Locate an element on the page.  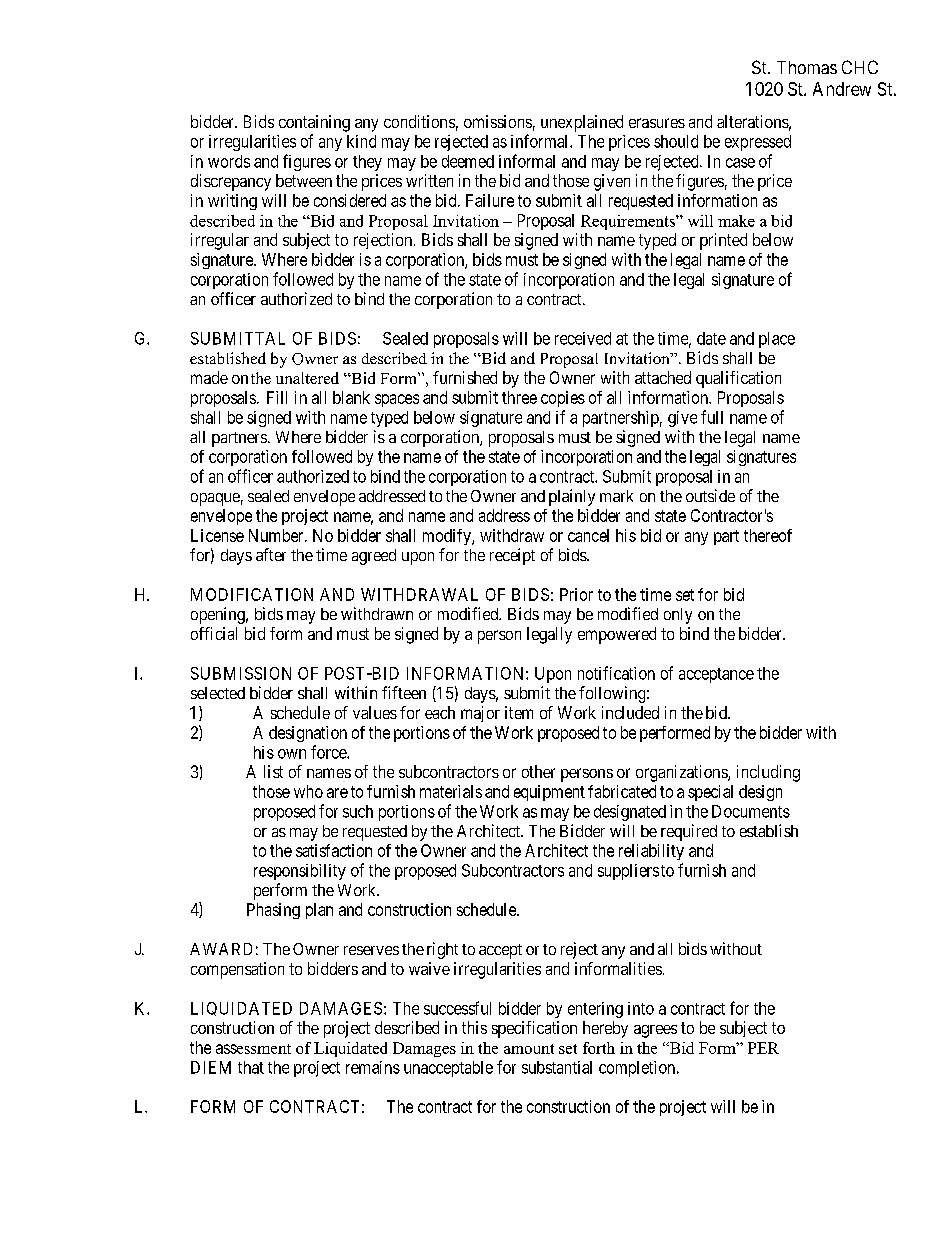
received is located at coordinates (583, 338).
